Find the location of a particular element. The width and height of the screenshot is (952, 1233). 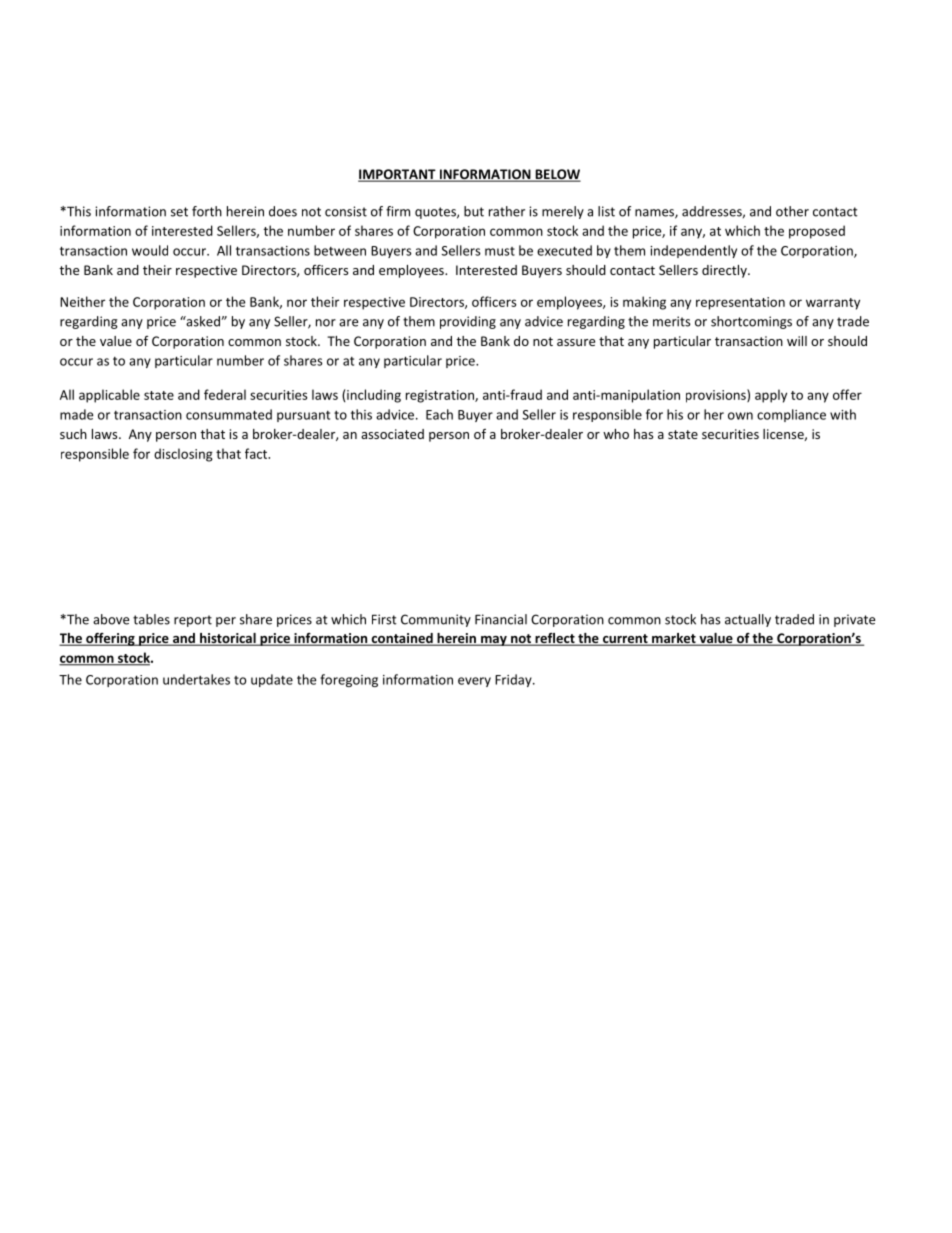

set is located at coordinates (179, 212).
